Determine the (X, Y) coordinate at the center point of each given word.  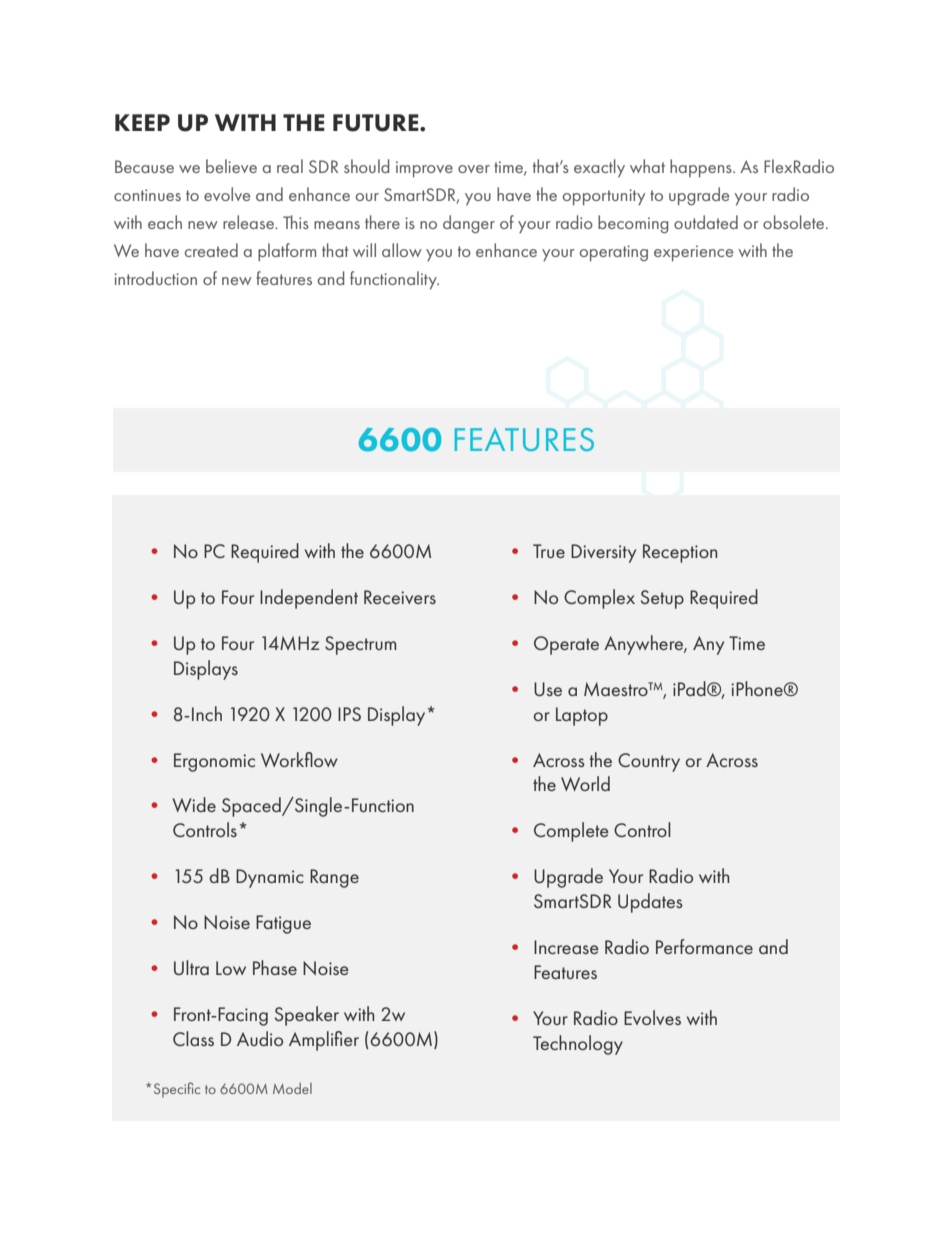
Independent (309, 599)
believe (231, 166)
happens (702, 168)
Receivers (400, 597)
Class (193, 1038)
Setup (662, 599)
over (474, 169)
